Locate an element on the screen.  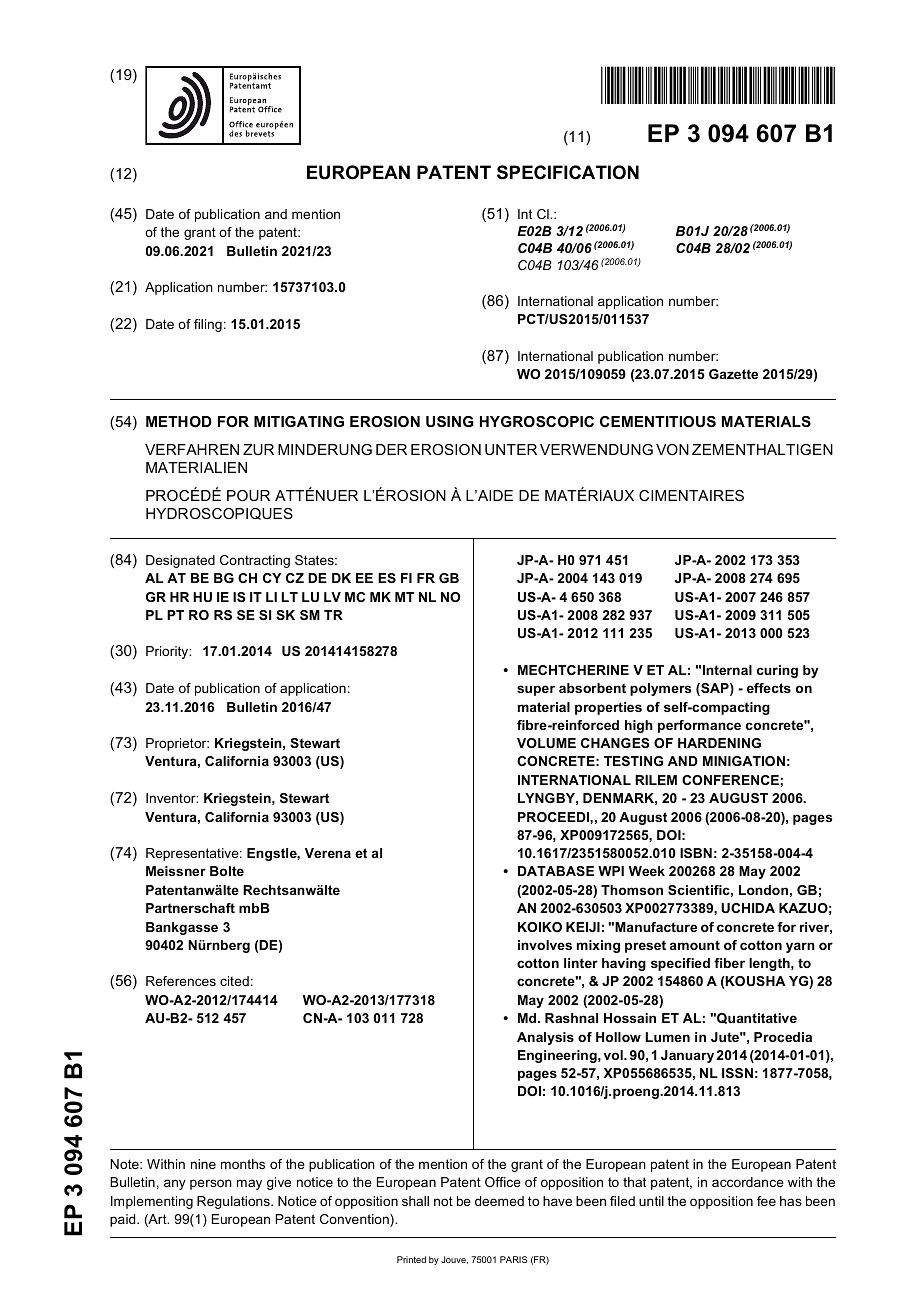
super is located at coordinates (536, 690).
